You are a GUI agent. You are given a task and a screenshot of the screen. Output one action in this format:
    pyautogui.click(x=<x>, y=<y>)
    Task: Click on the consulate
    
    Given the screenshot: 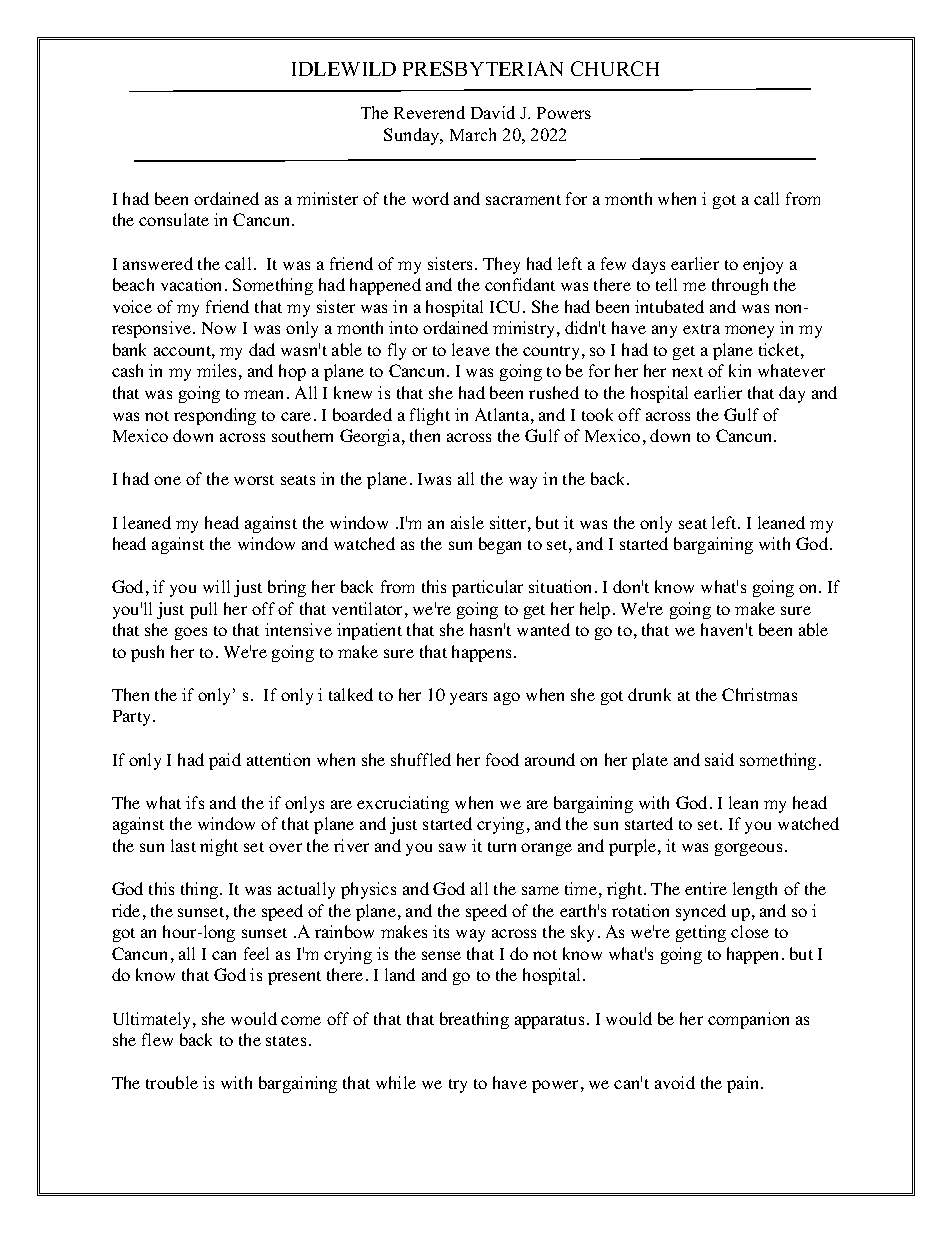 What is the action you would take?
    pyautogui.click(x=174, y=219)
